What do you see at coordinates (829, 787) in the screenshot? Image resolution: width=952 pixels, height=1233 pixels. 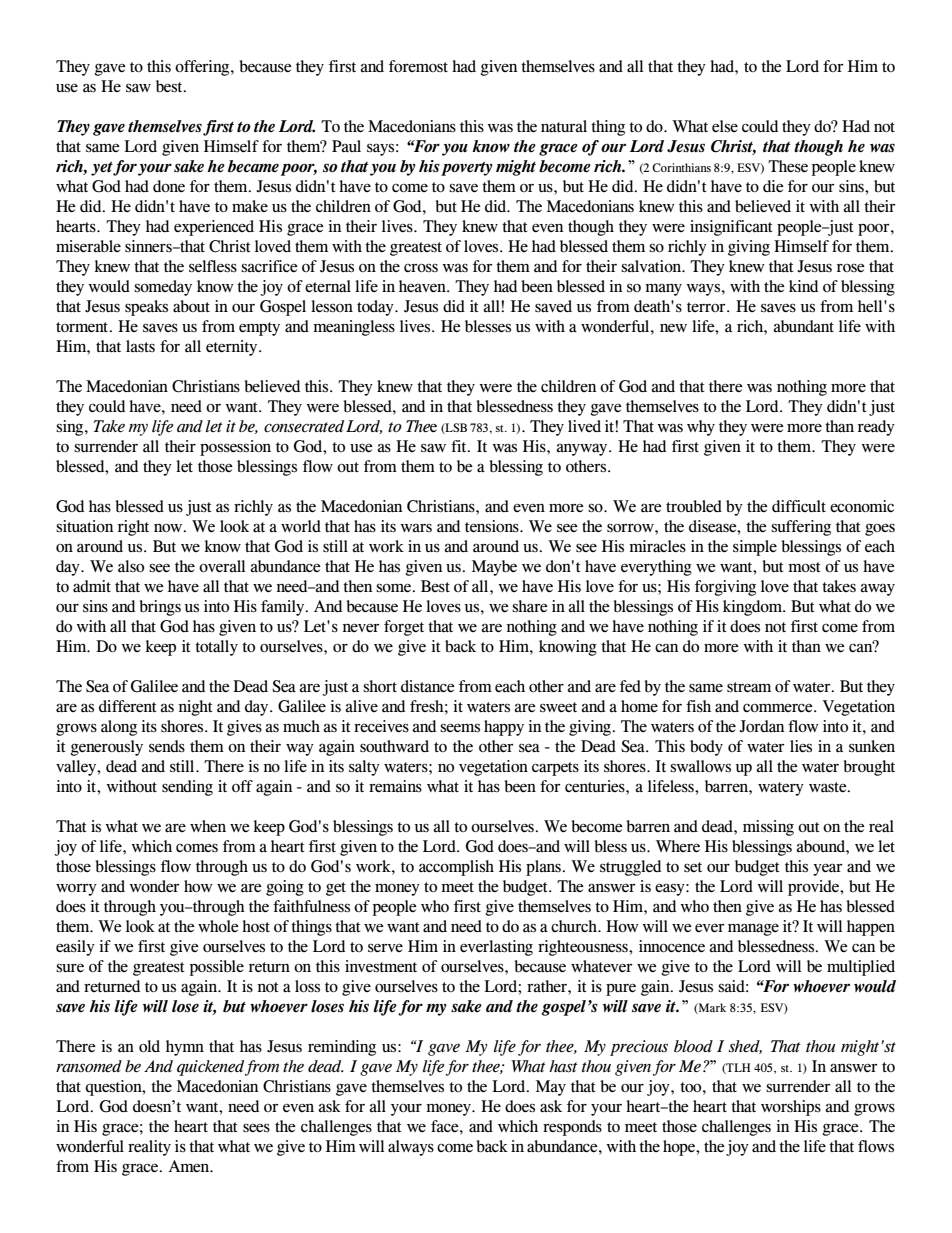 I see `waste` at bounding box center [829, 787].
